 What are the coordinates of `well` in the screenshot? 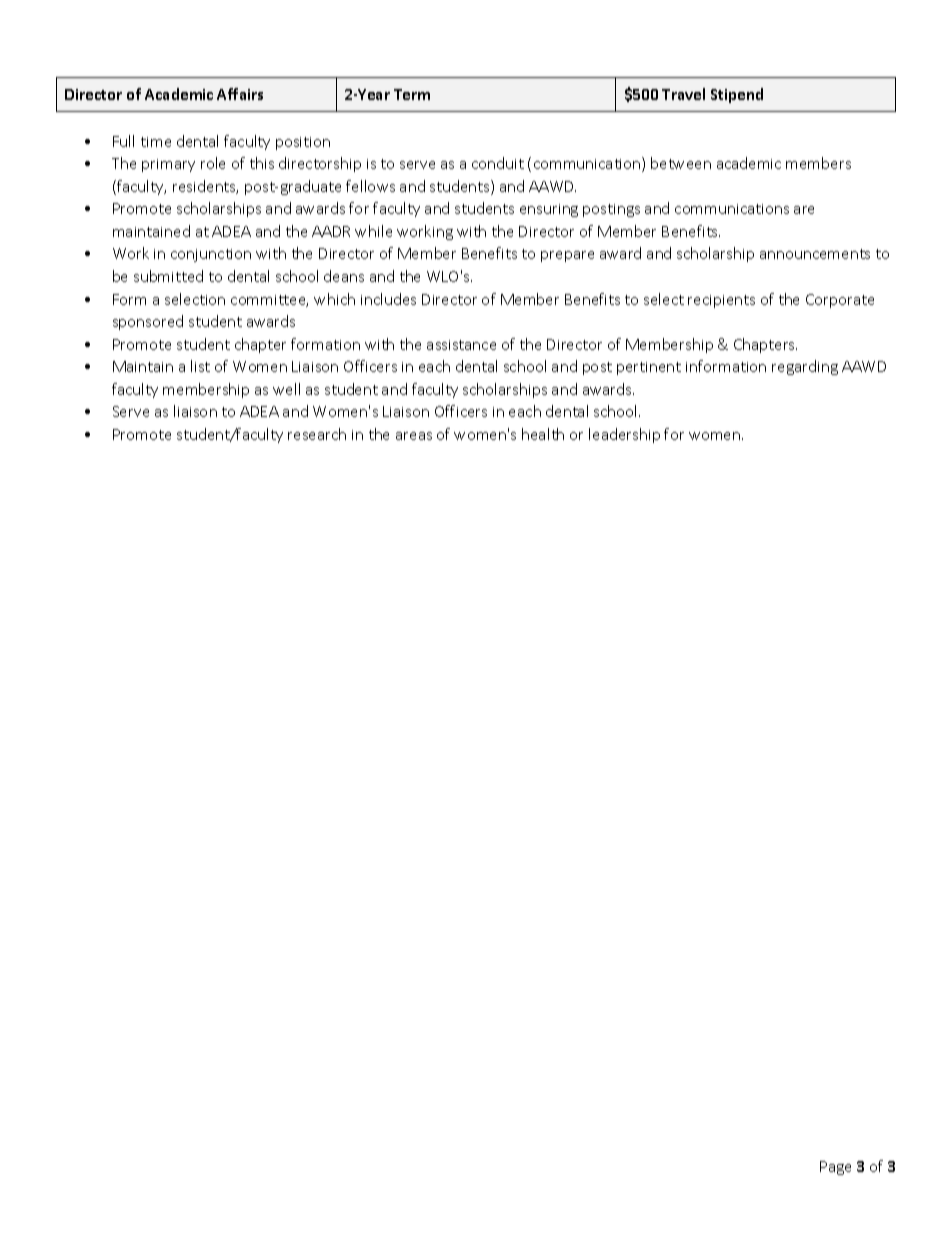 It's located at (286, 389).
